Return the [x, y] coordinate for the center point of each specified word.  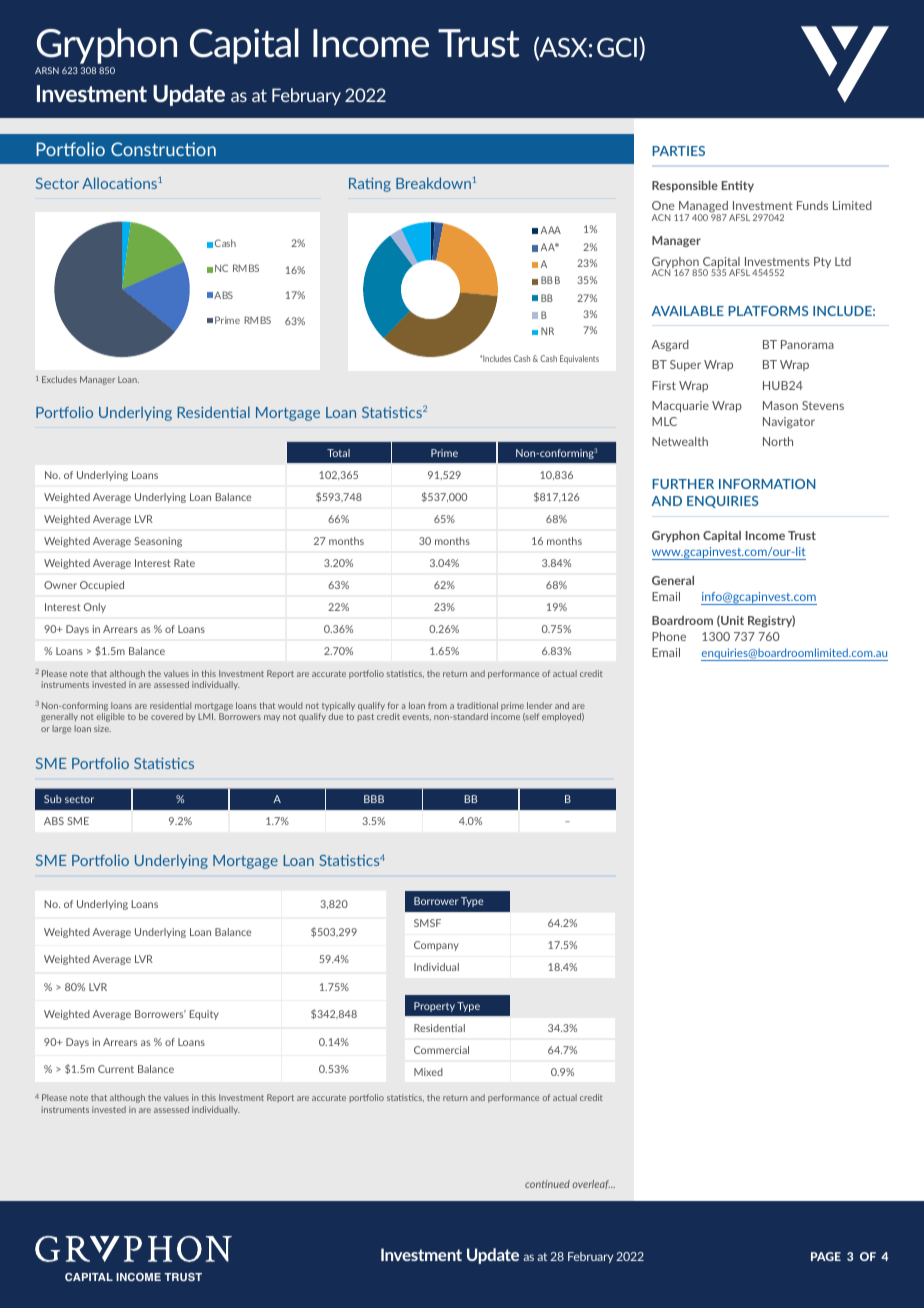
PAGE [826, 1256]
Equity [204, 1015]
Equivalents [579, 359]
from [437, 705]
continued [547, 1184]
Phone [669, 636]
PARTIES [678, 151]
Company [436, 946]
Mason [780, 405]
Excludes [59, 379]
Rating [370, 184]
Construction [163, 149]
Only [95, 608]
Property [434, 1007]
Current [116, 1069]
